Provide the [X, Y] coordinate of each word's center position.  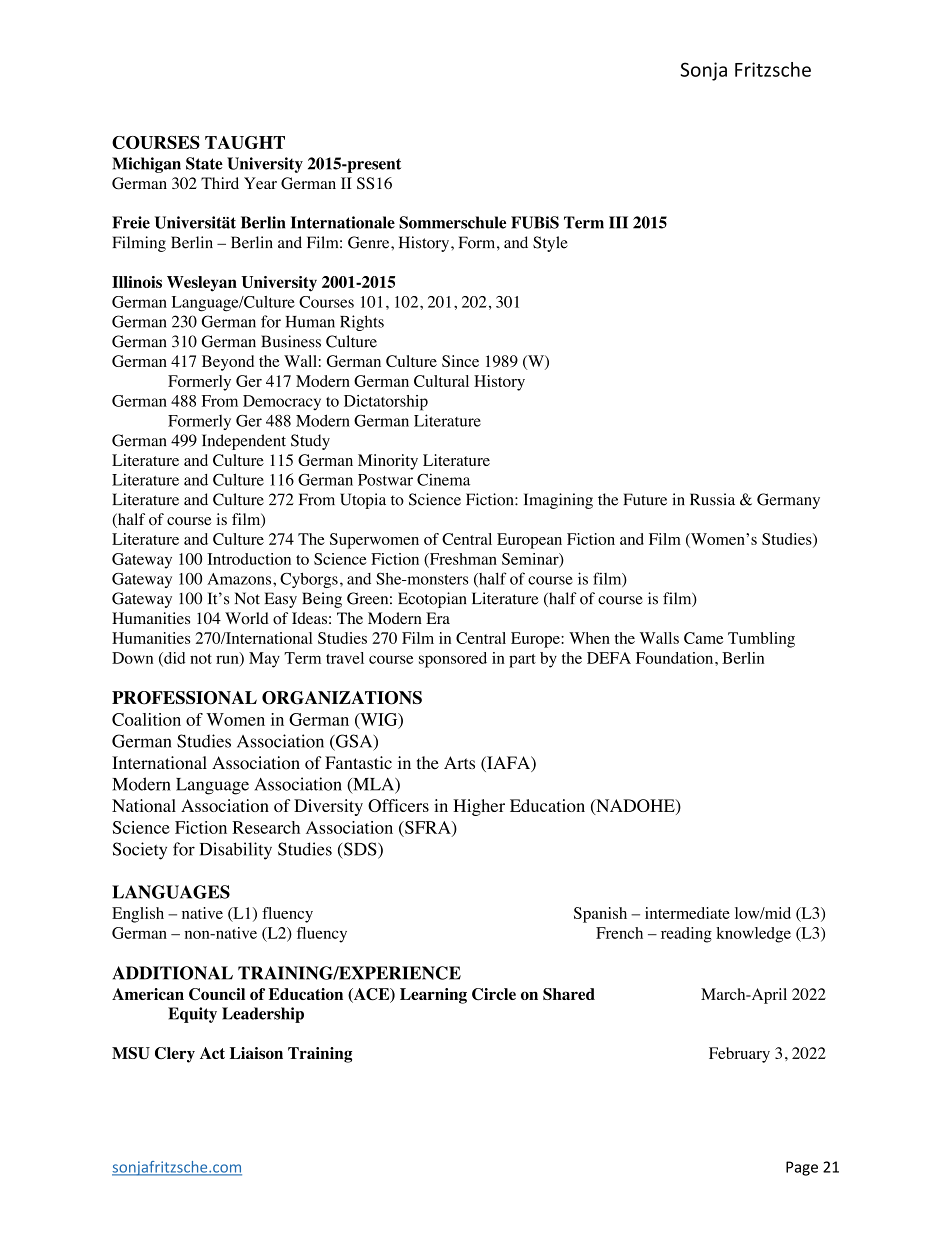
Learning [433, 996]
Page [802, 1168]
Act [212, 1053]
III [618, 222]
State [204, 163]
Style [550, 244]
